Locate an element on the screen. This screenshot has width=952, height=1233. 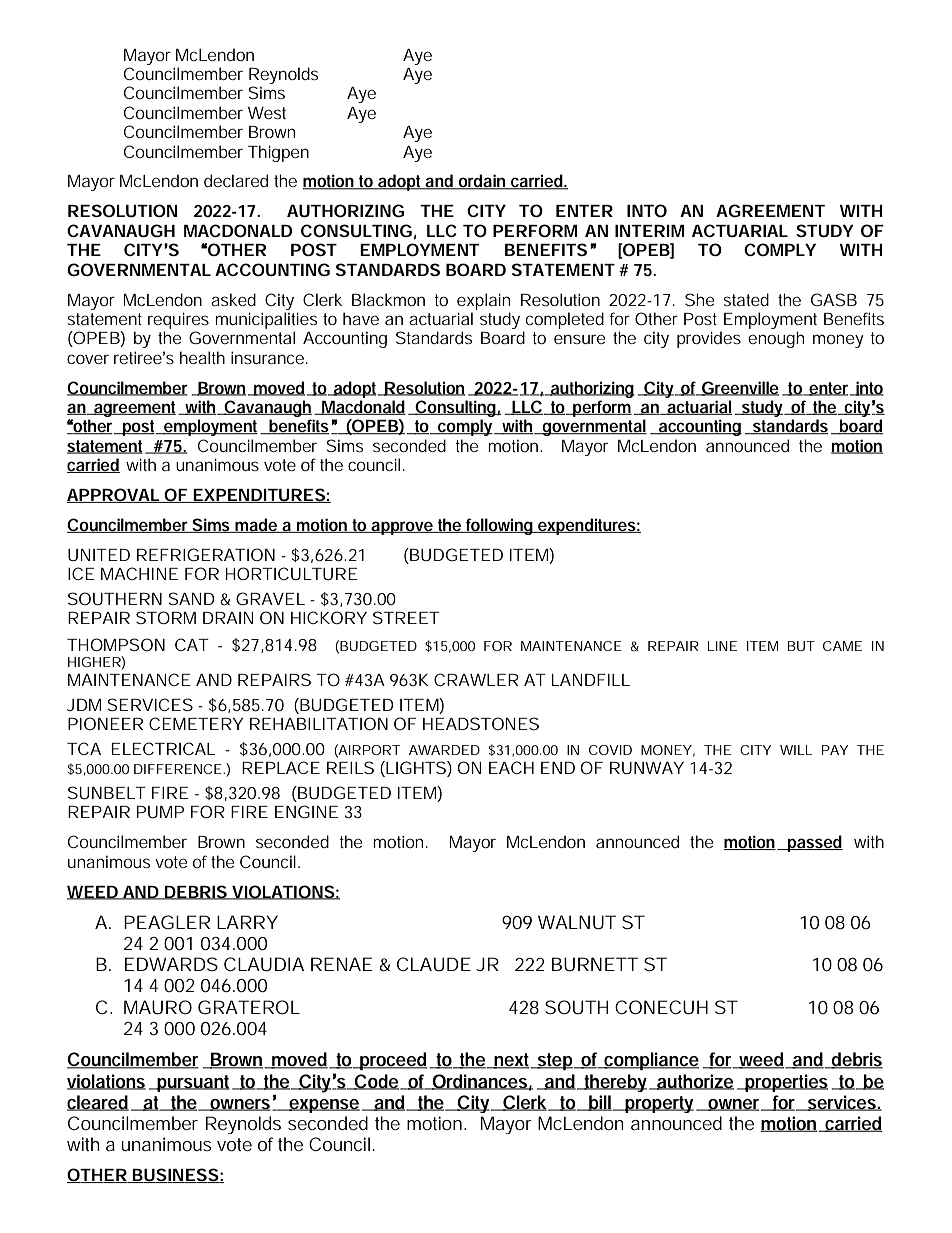
LINE is located at coordinates (722, 646).
